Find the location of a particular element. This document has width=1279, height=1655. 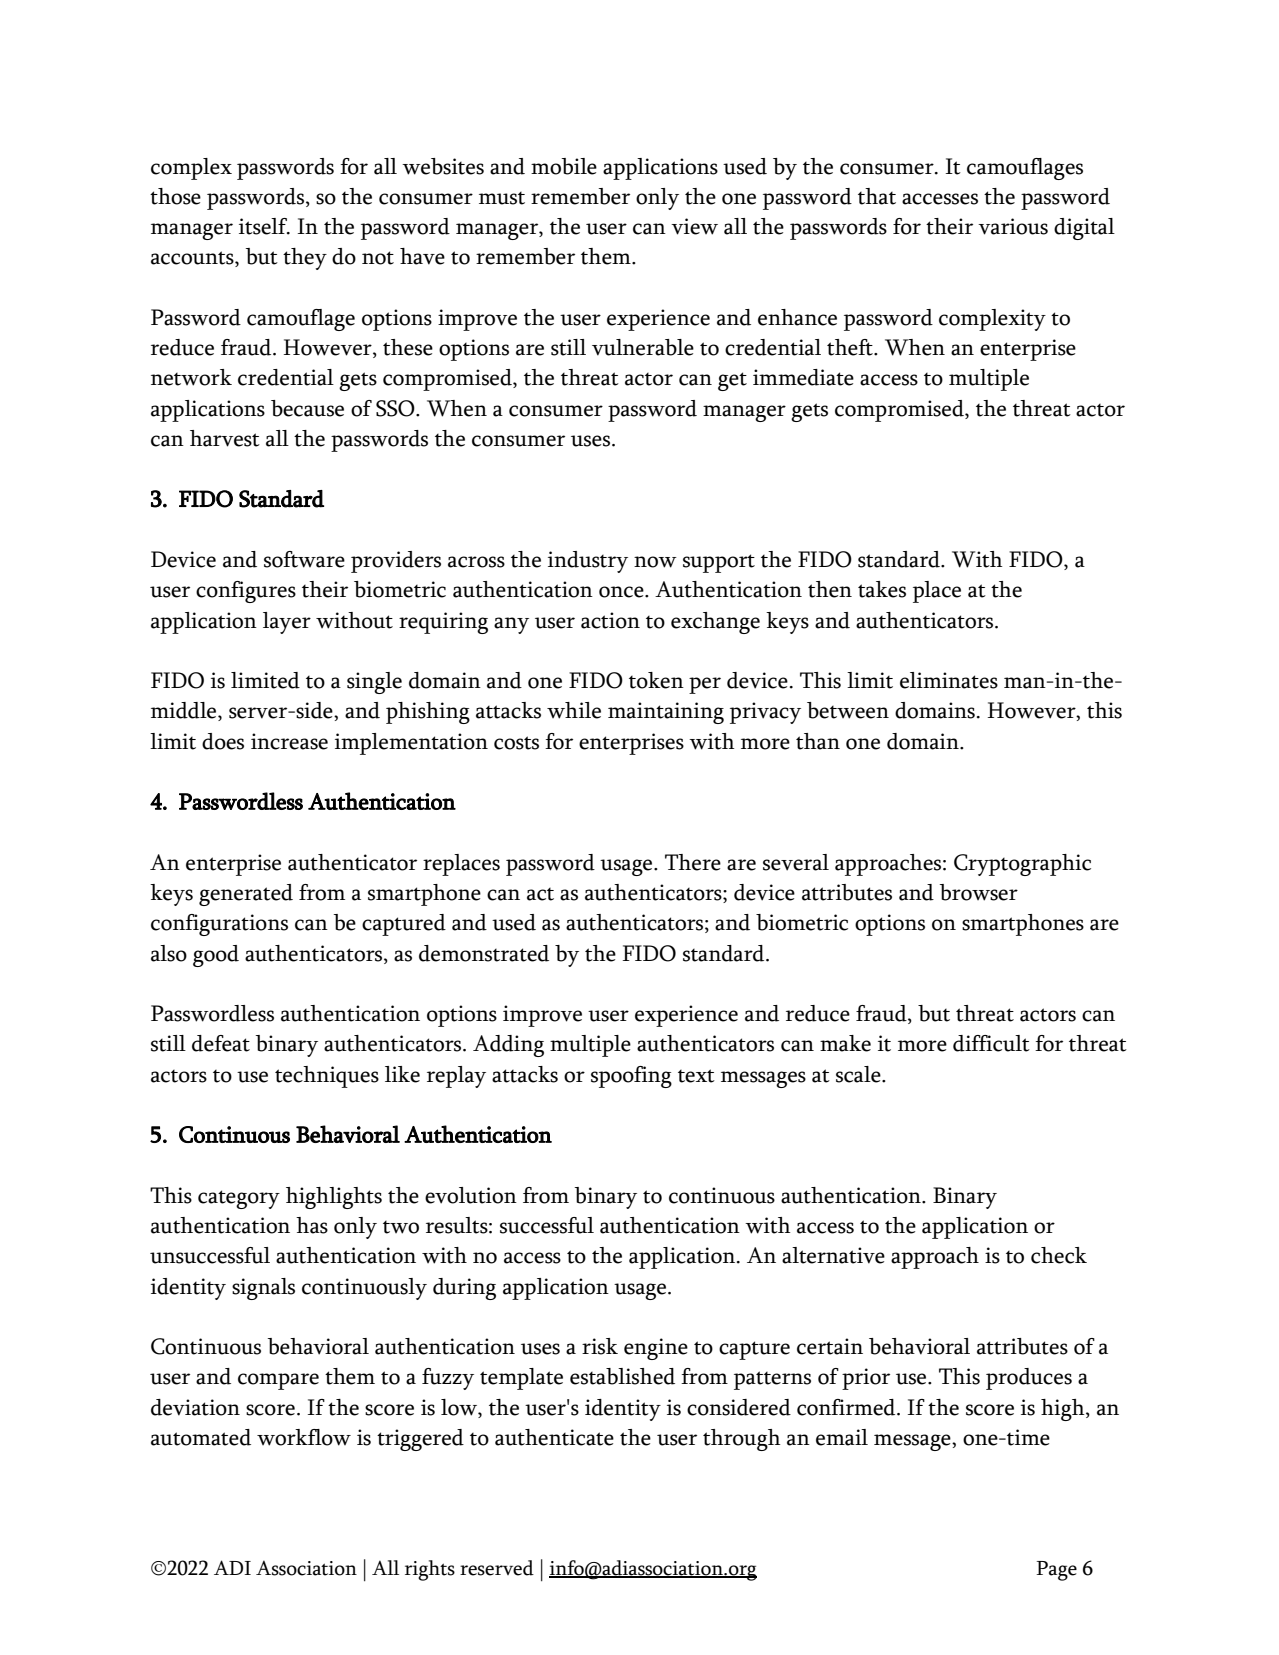

reserved is located at coordinates (497, 1568).
